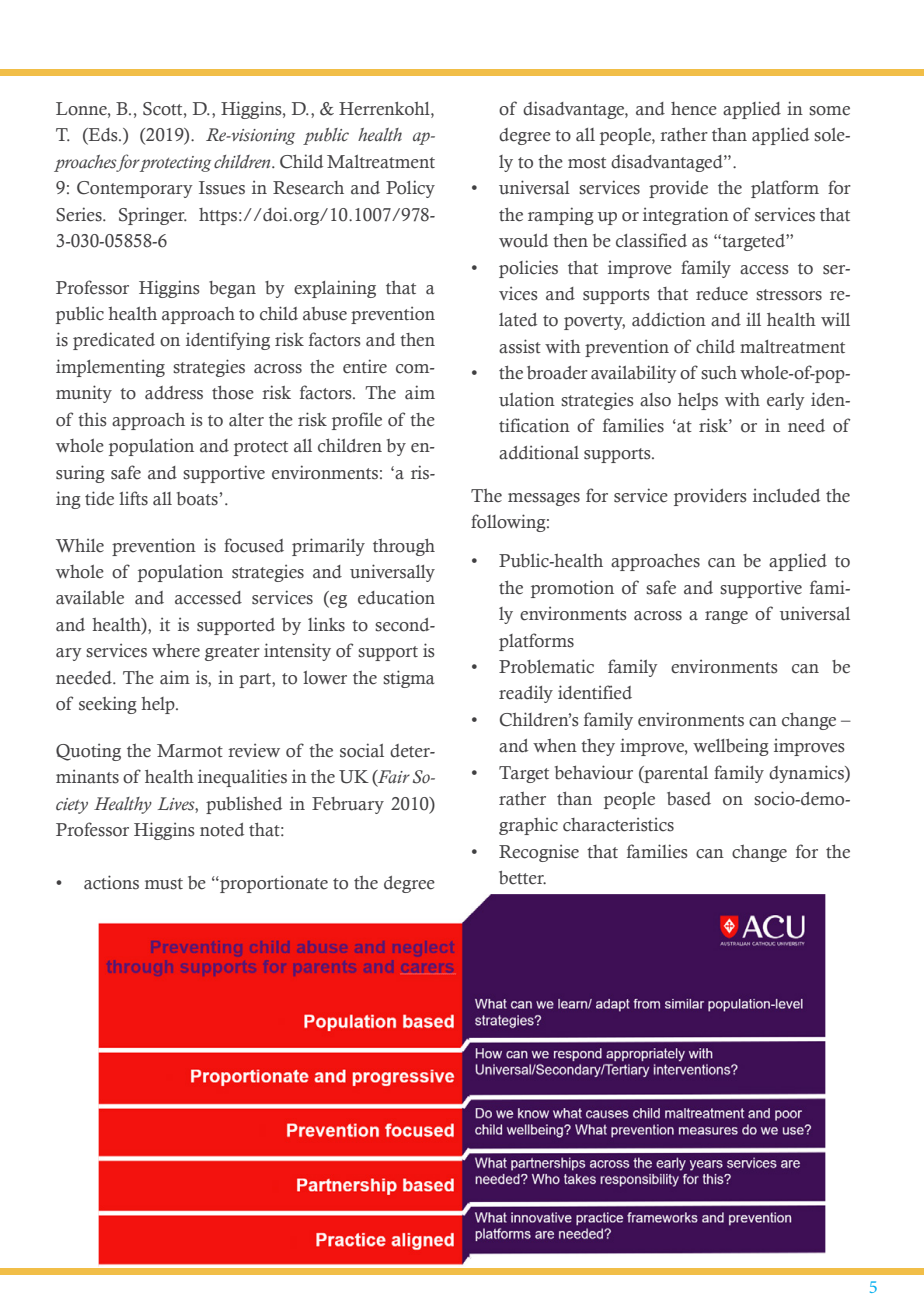 The image size is (924, 1308). Describe the element at coordinates (410, 189) in the screenshot. I see `Policy` at that location.
